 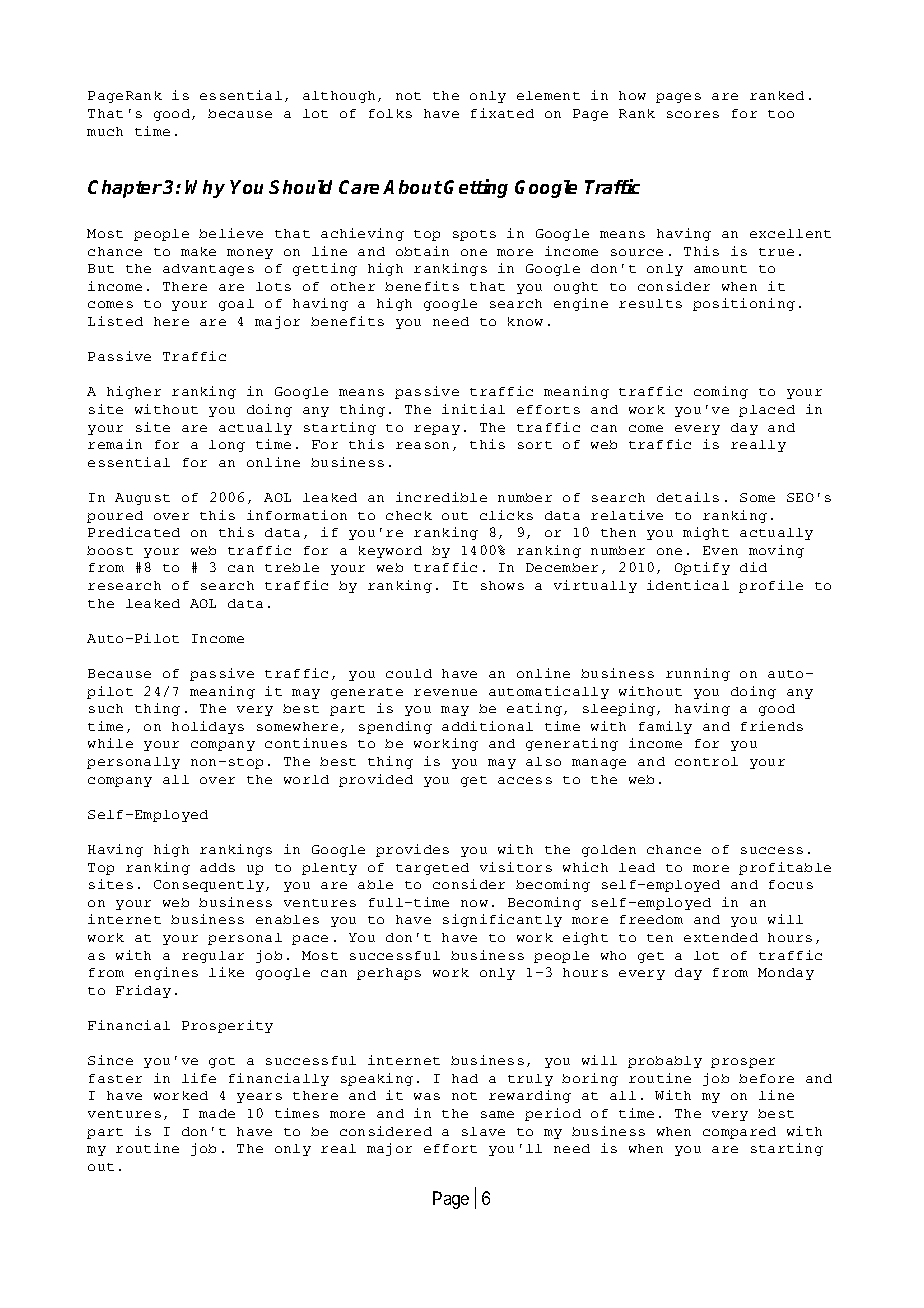 What do you see at coordinates (693, 114) in the screenshot?
I see `scores` at bounding box center [693, 114].
